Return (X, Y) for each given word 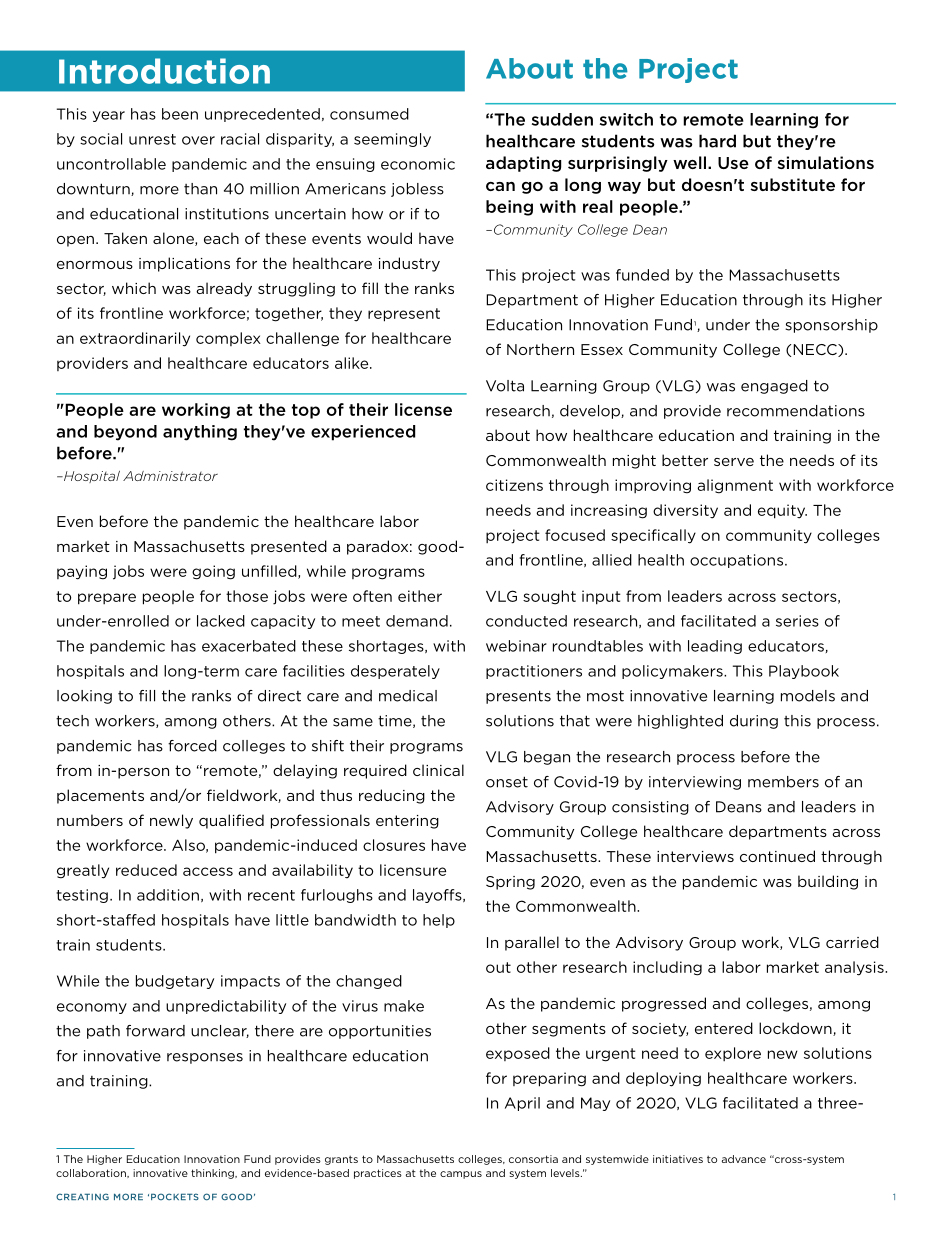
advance (744, 1159)
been (180, 114)
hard (717, 141)
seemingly (392, 140)
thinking (213, 1174)
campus (461, 1175)
